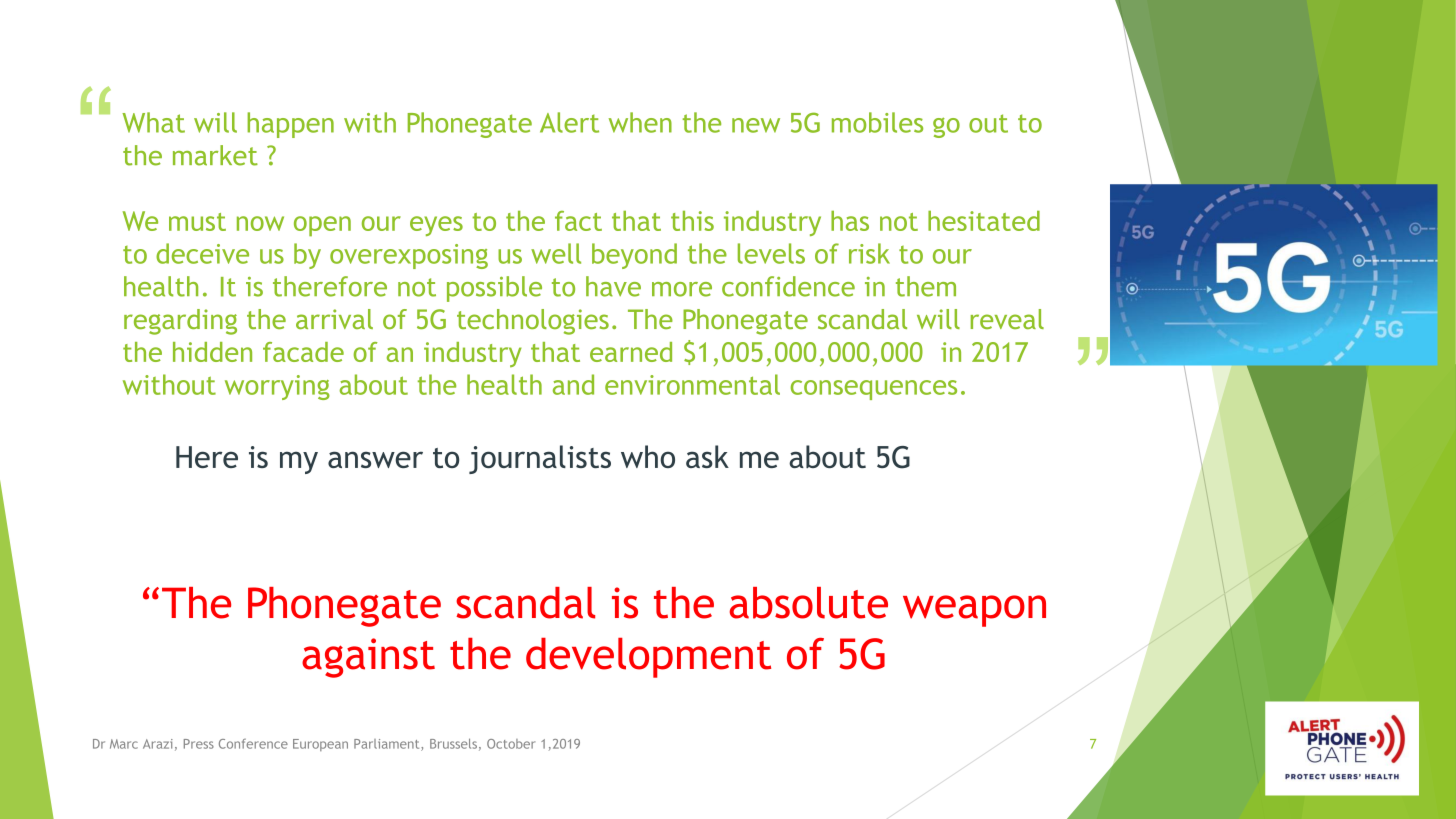 The width and height of the screenshot is (1456, 819). Describe the element at coordinates (648, 658) in the screenshot. I see `development` at that location.
